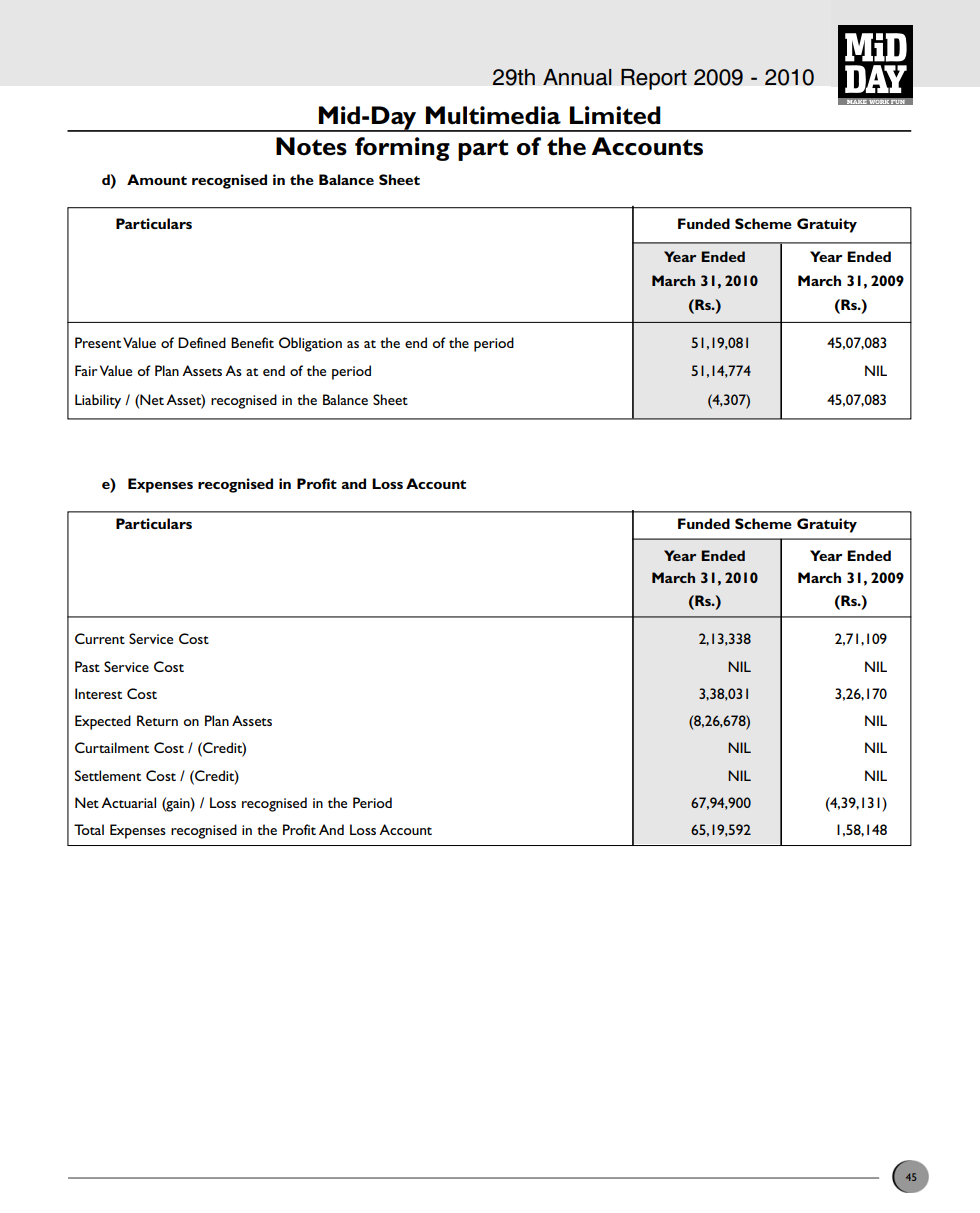  Describe the element at coordinates (202, 342) in the screenshot. I see `Defined` at that location.
